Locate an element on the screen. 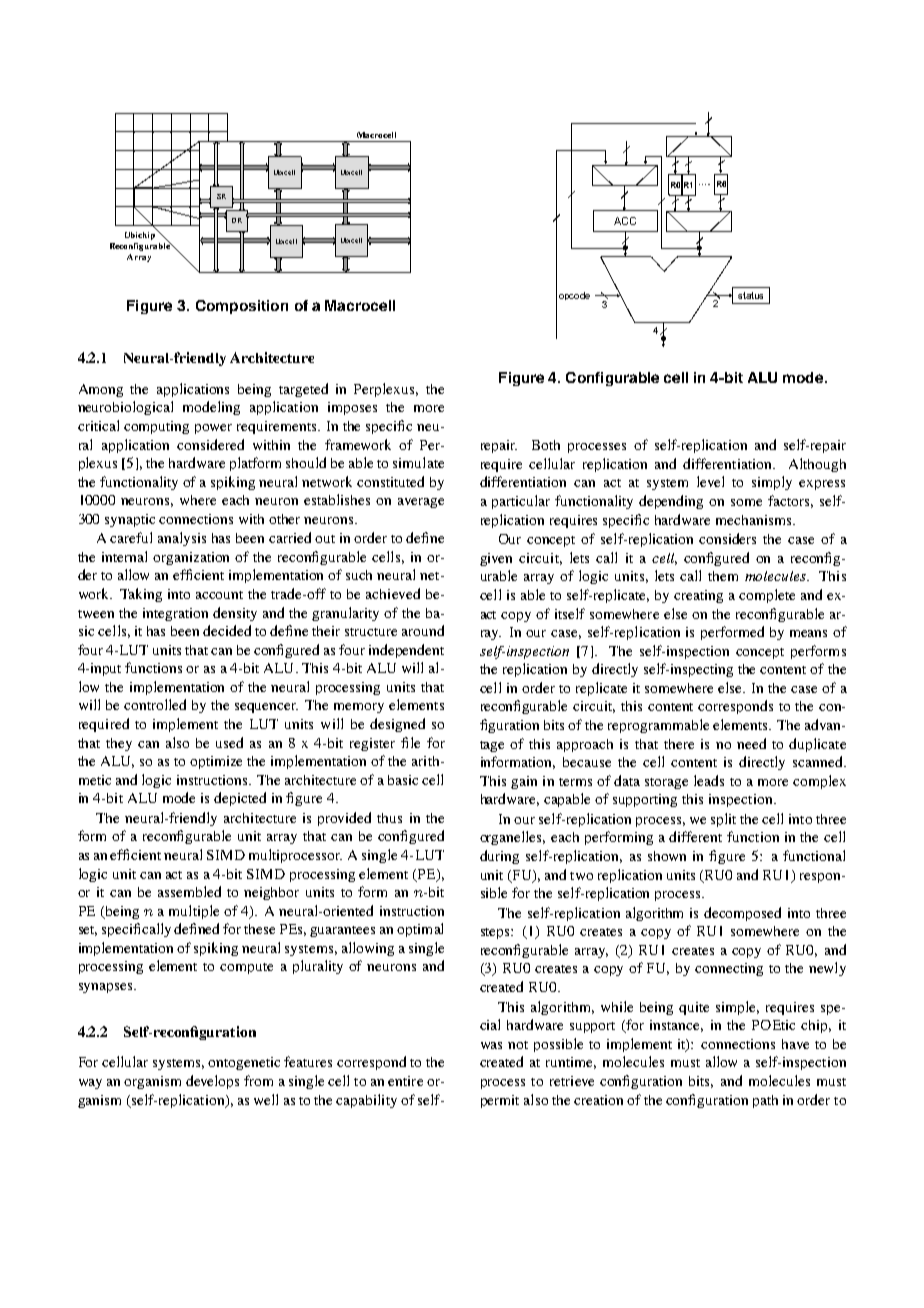 The height and width of the screenshot is (1308, 924). them is located at coordinates (723, 576).
